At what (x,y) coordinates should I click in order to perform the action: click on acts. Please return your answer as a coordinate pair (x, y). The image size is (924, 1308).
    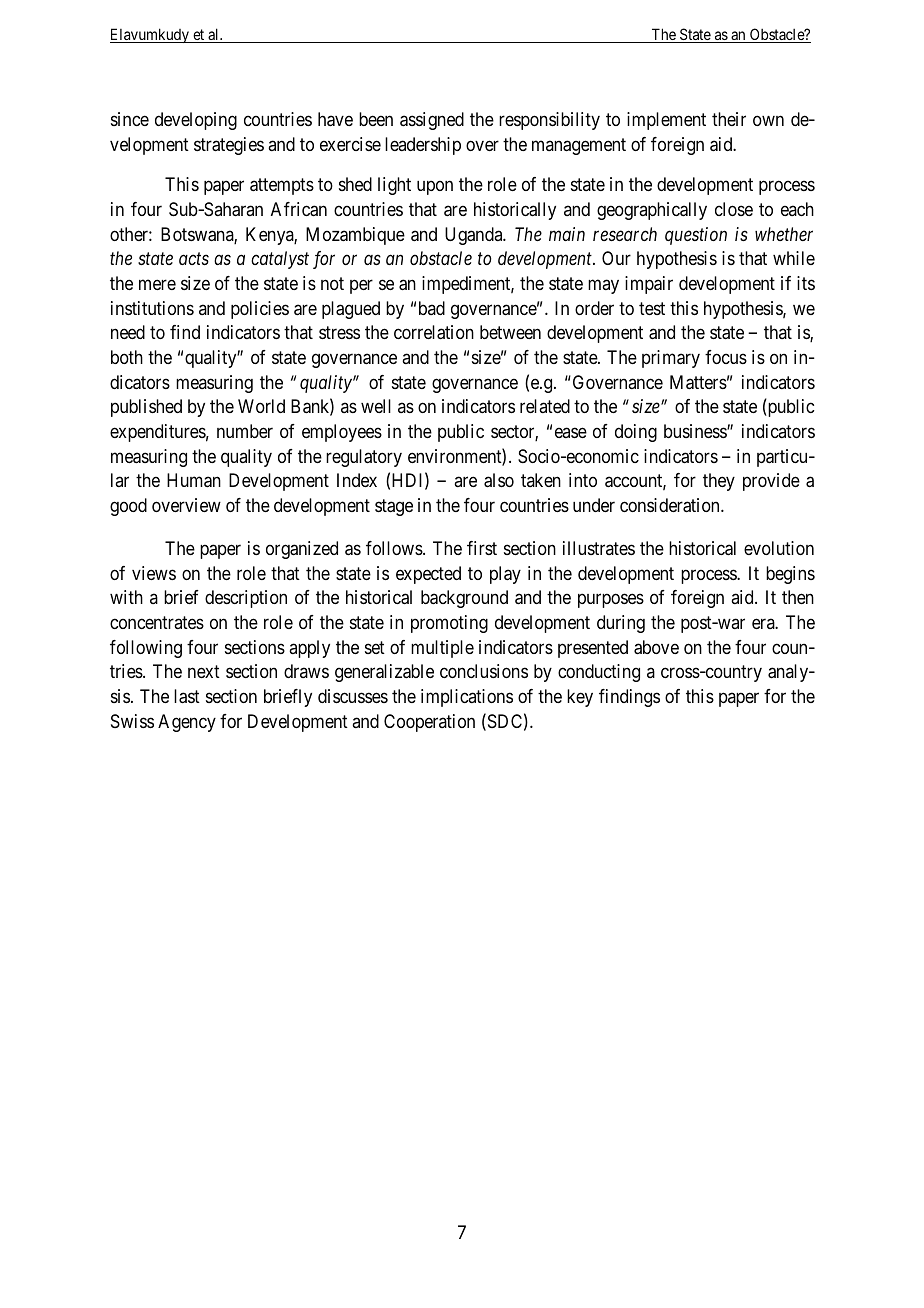
    Looking at the image, I should click on (194, 259).
